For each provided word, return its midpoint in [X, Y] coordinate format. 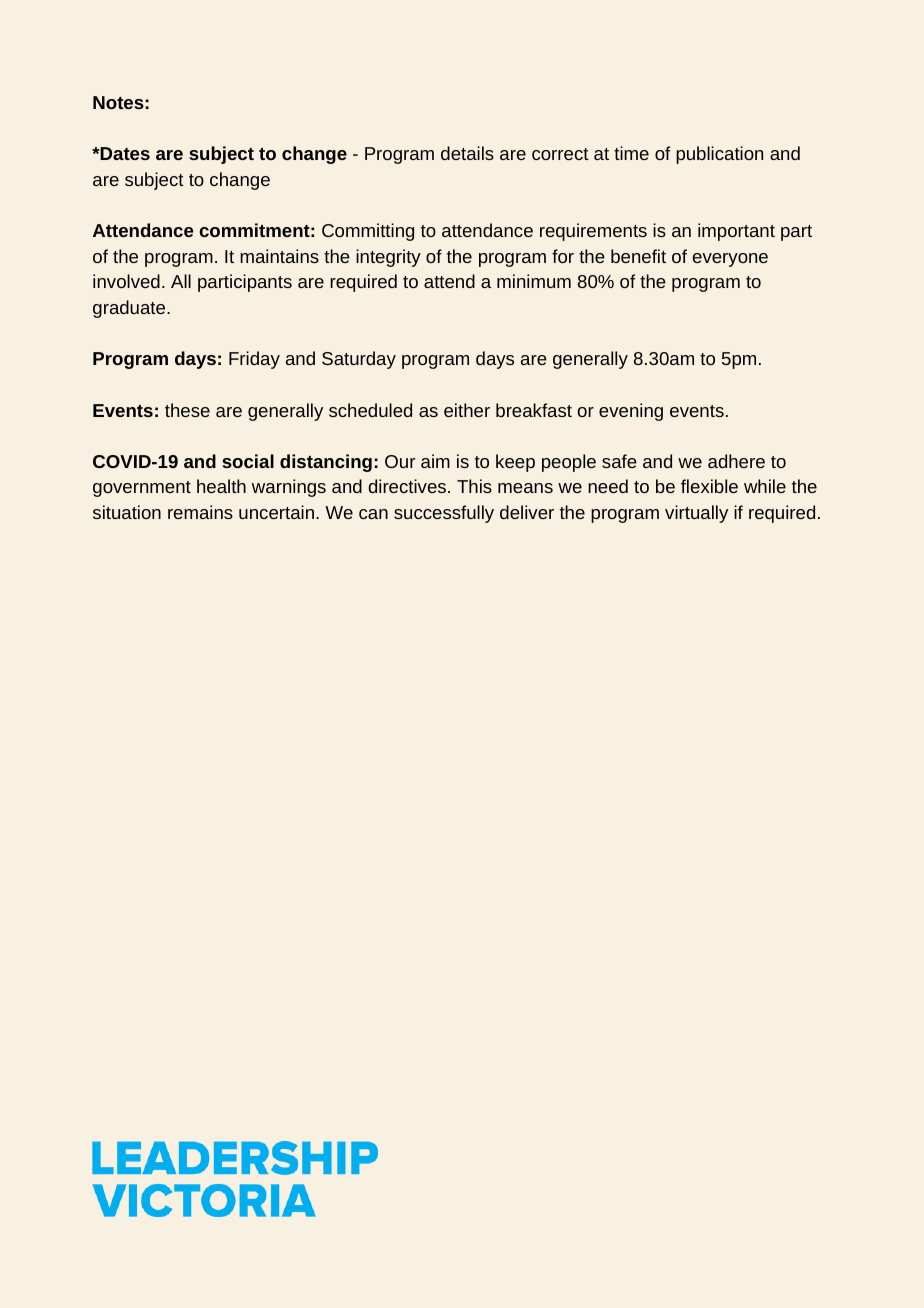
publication [719, 155]
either [467, 410]
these [187, 410]
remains [200, 512]
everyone [730, 260]
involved [126, 281]
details [467, 153]
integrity [388, 258]
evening [631, 412]
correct [560, 154]
